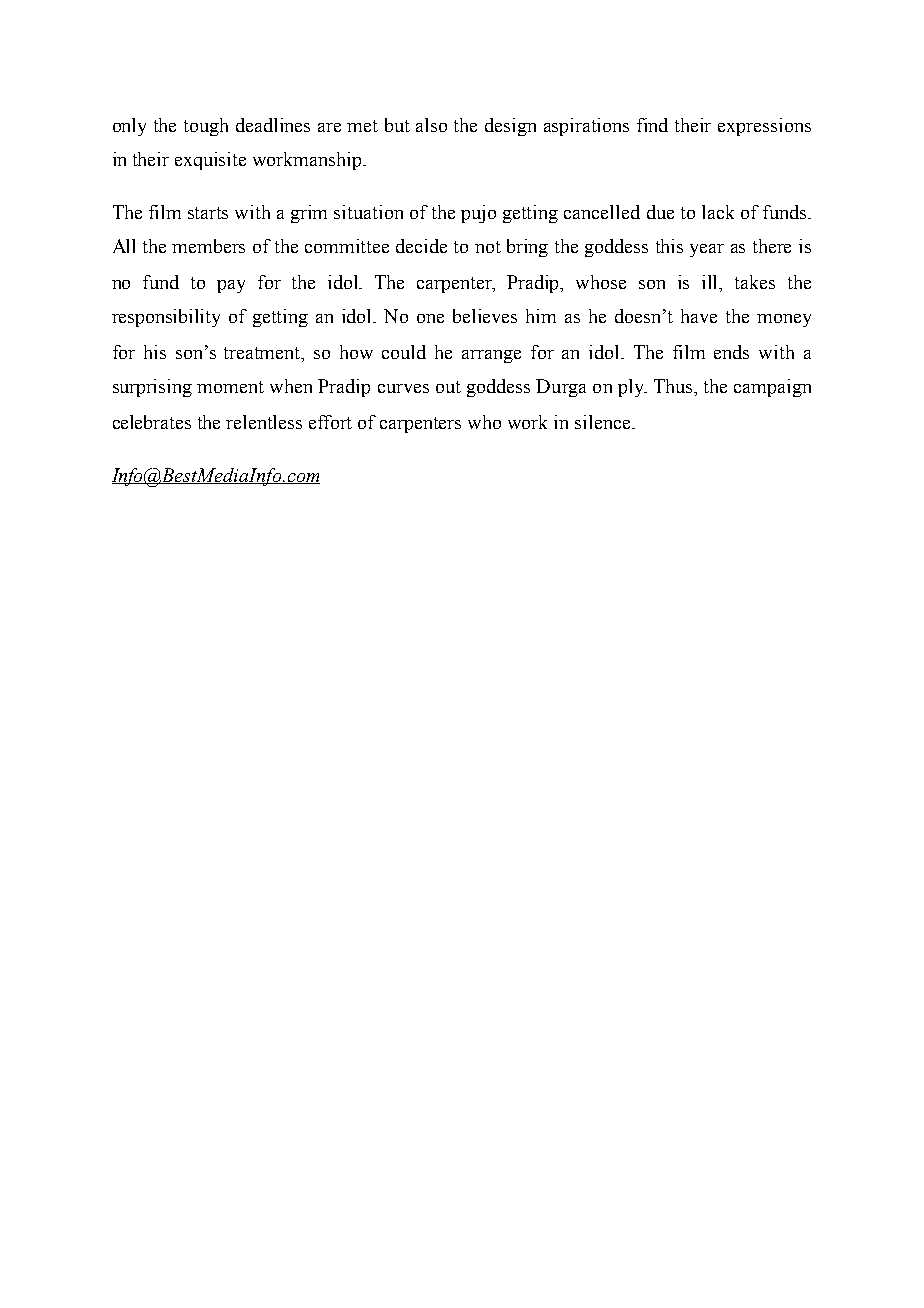  I want to click on starts, so click(208, 213).
